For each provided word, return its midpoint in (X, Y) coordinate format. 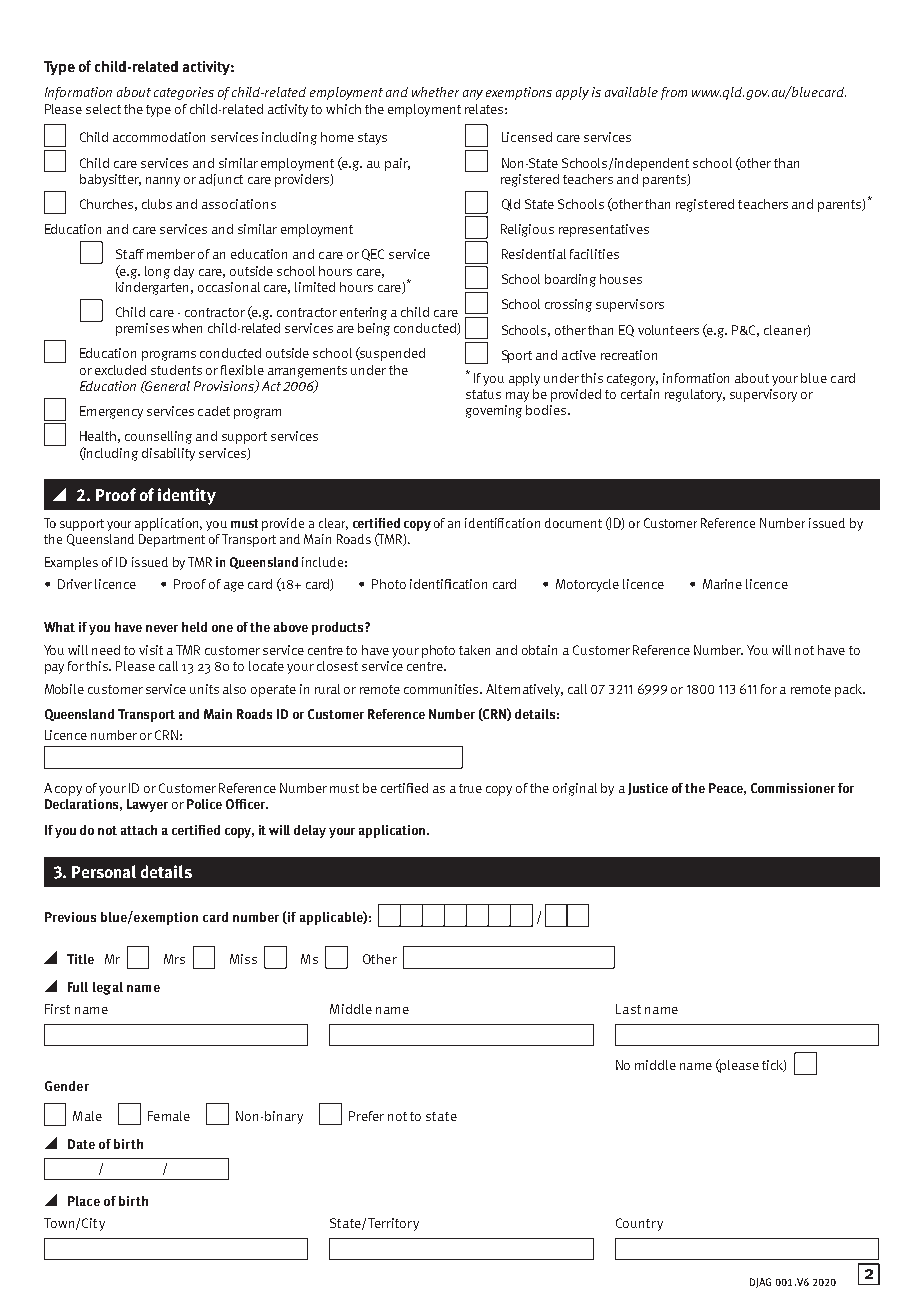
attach (139, 830)
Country (639, 1224)
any (473, 95)
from (674, 93)
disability (168, 454)
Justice (648, 789)
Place (84, 1201)
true (470, 788)
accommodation (159, 137)
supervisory (763, 395)
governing (494, 411)
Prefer (366, 1116)
